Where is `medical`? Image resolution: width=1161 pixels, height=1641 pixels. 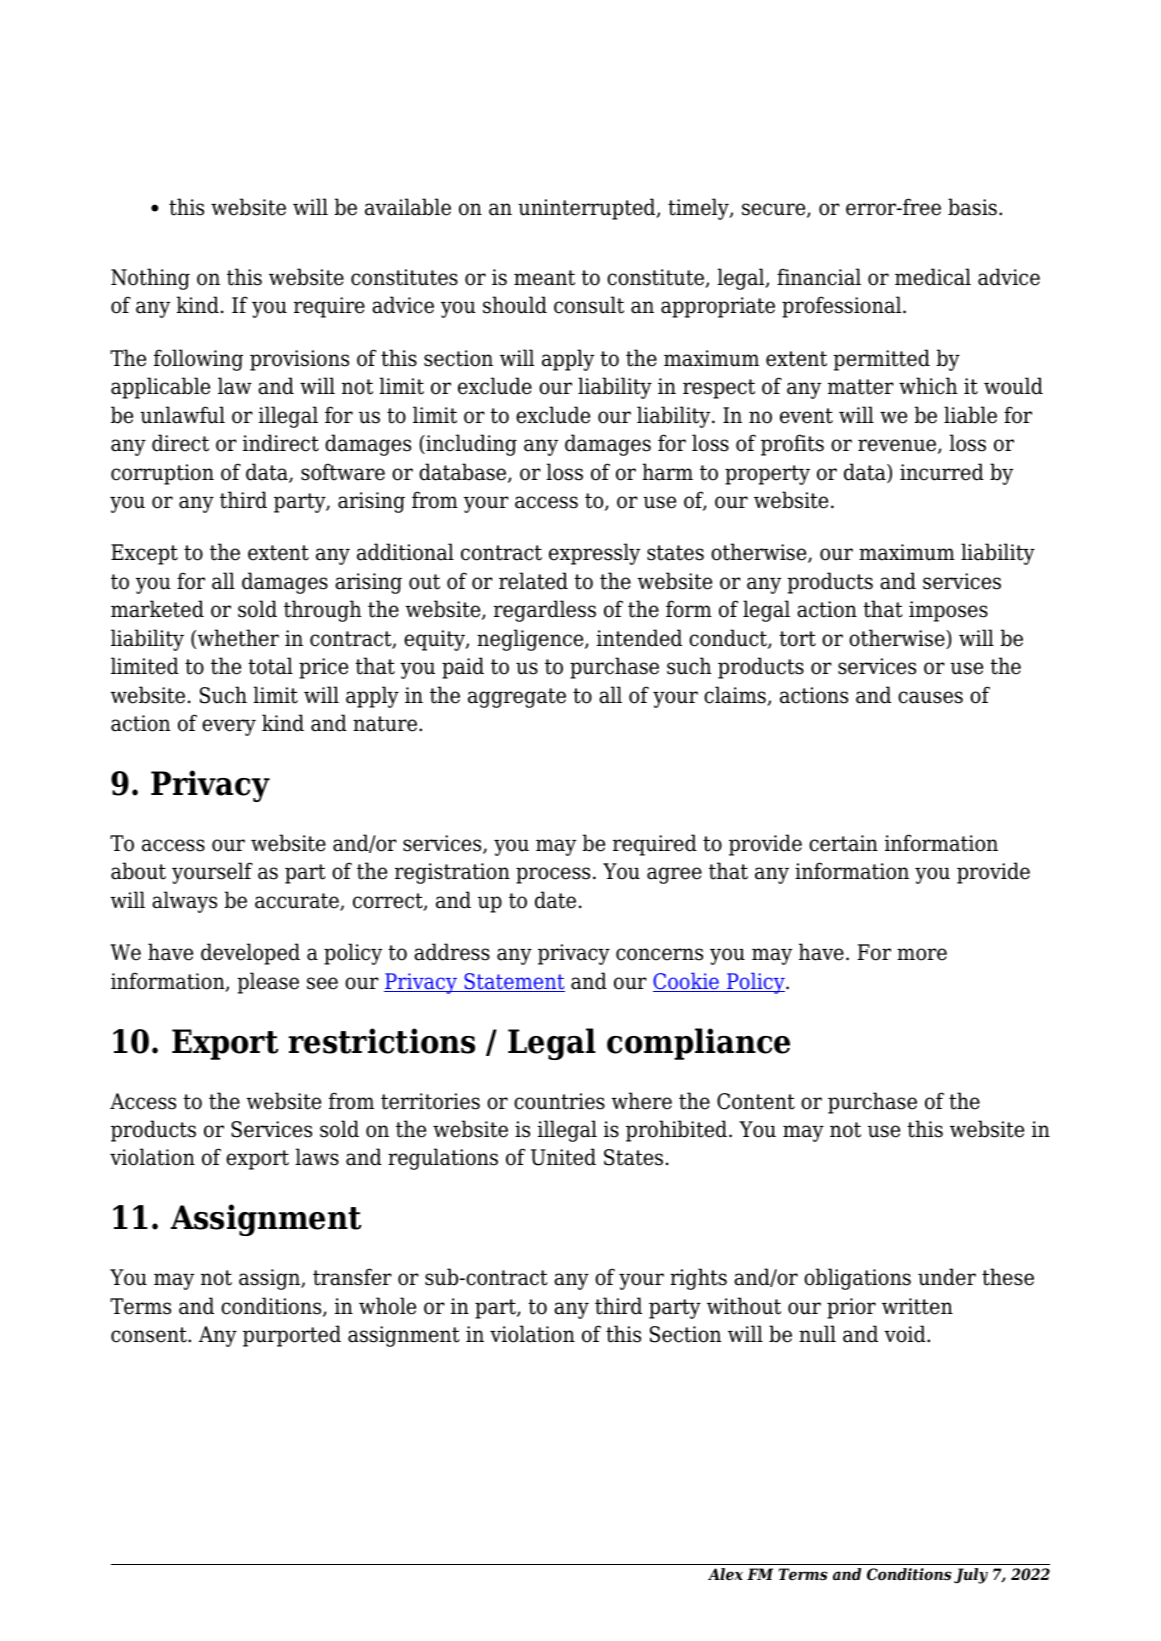 medical is located at coordinates (933, 277).
